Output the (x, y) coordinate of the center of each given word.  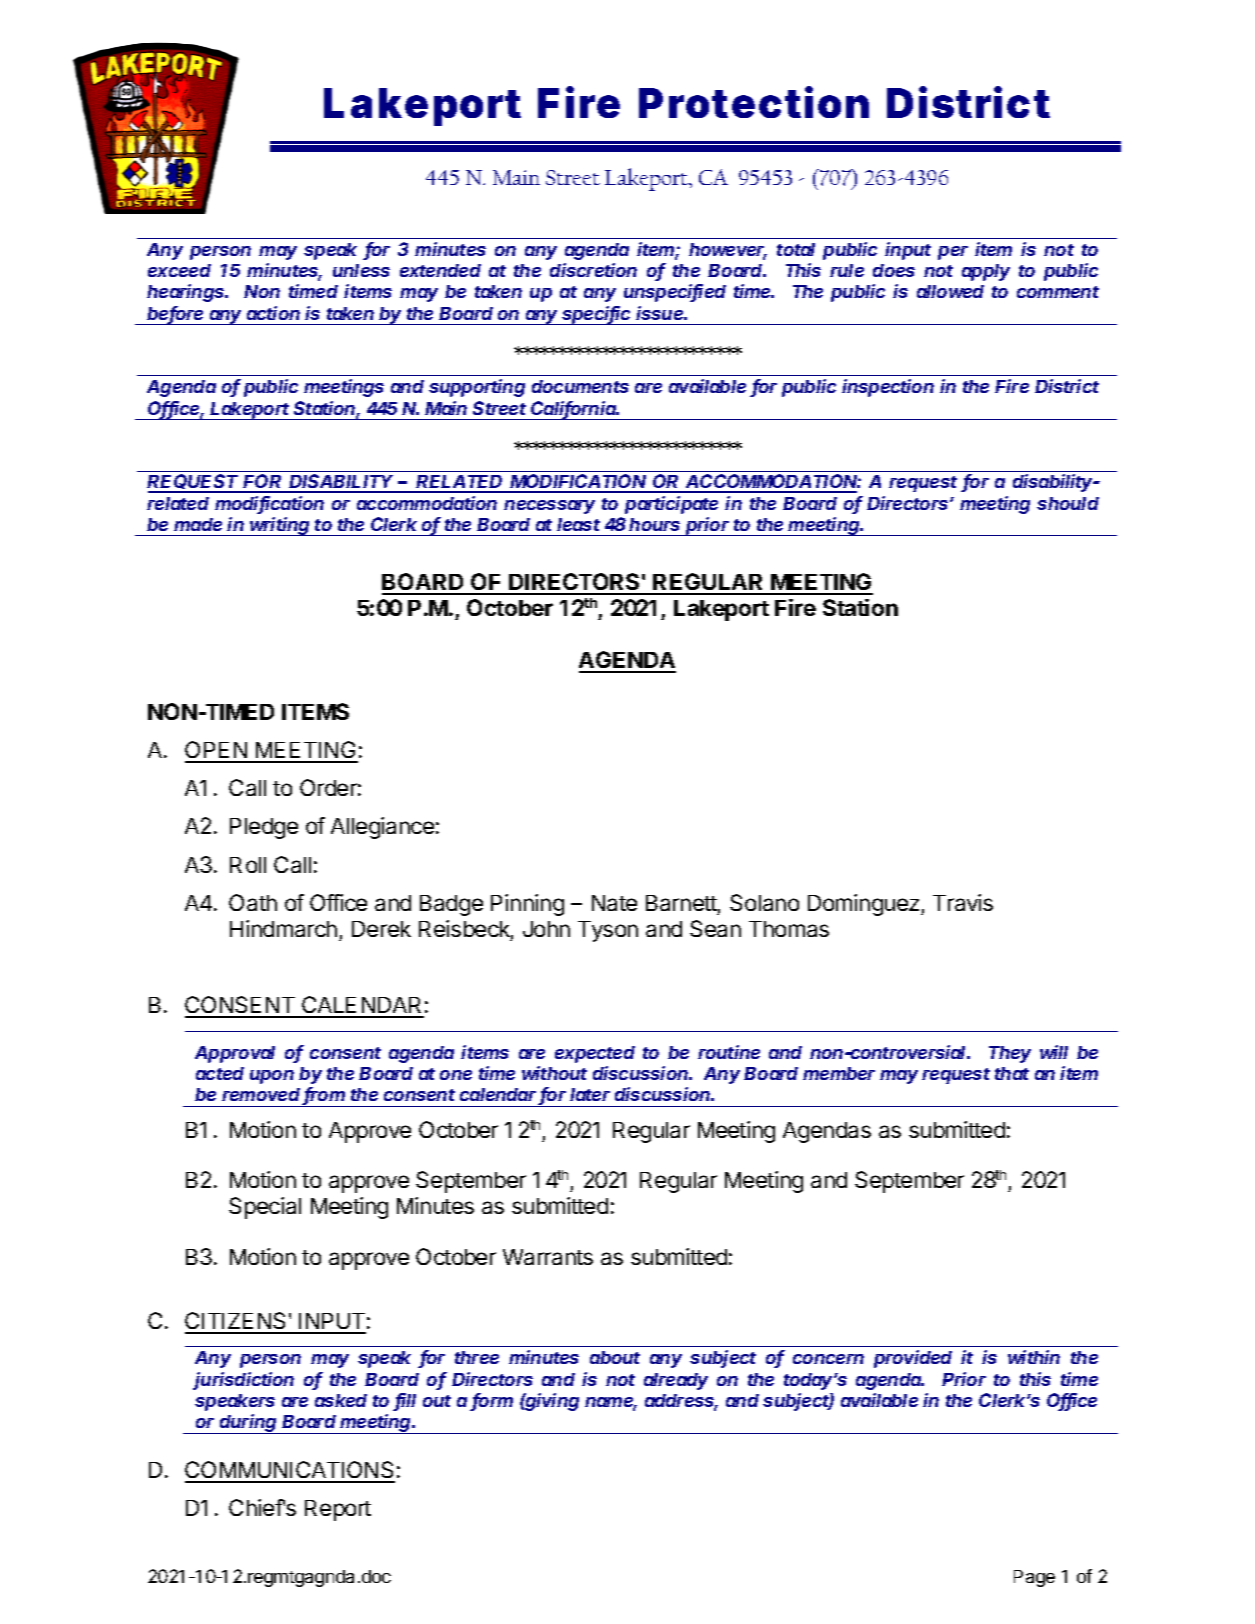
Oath (253, 902)
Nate (614, 903)
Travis (963, 902)
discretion (593, 270)
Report (338, 1510)
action (273, 313)
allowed (950, 291)
